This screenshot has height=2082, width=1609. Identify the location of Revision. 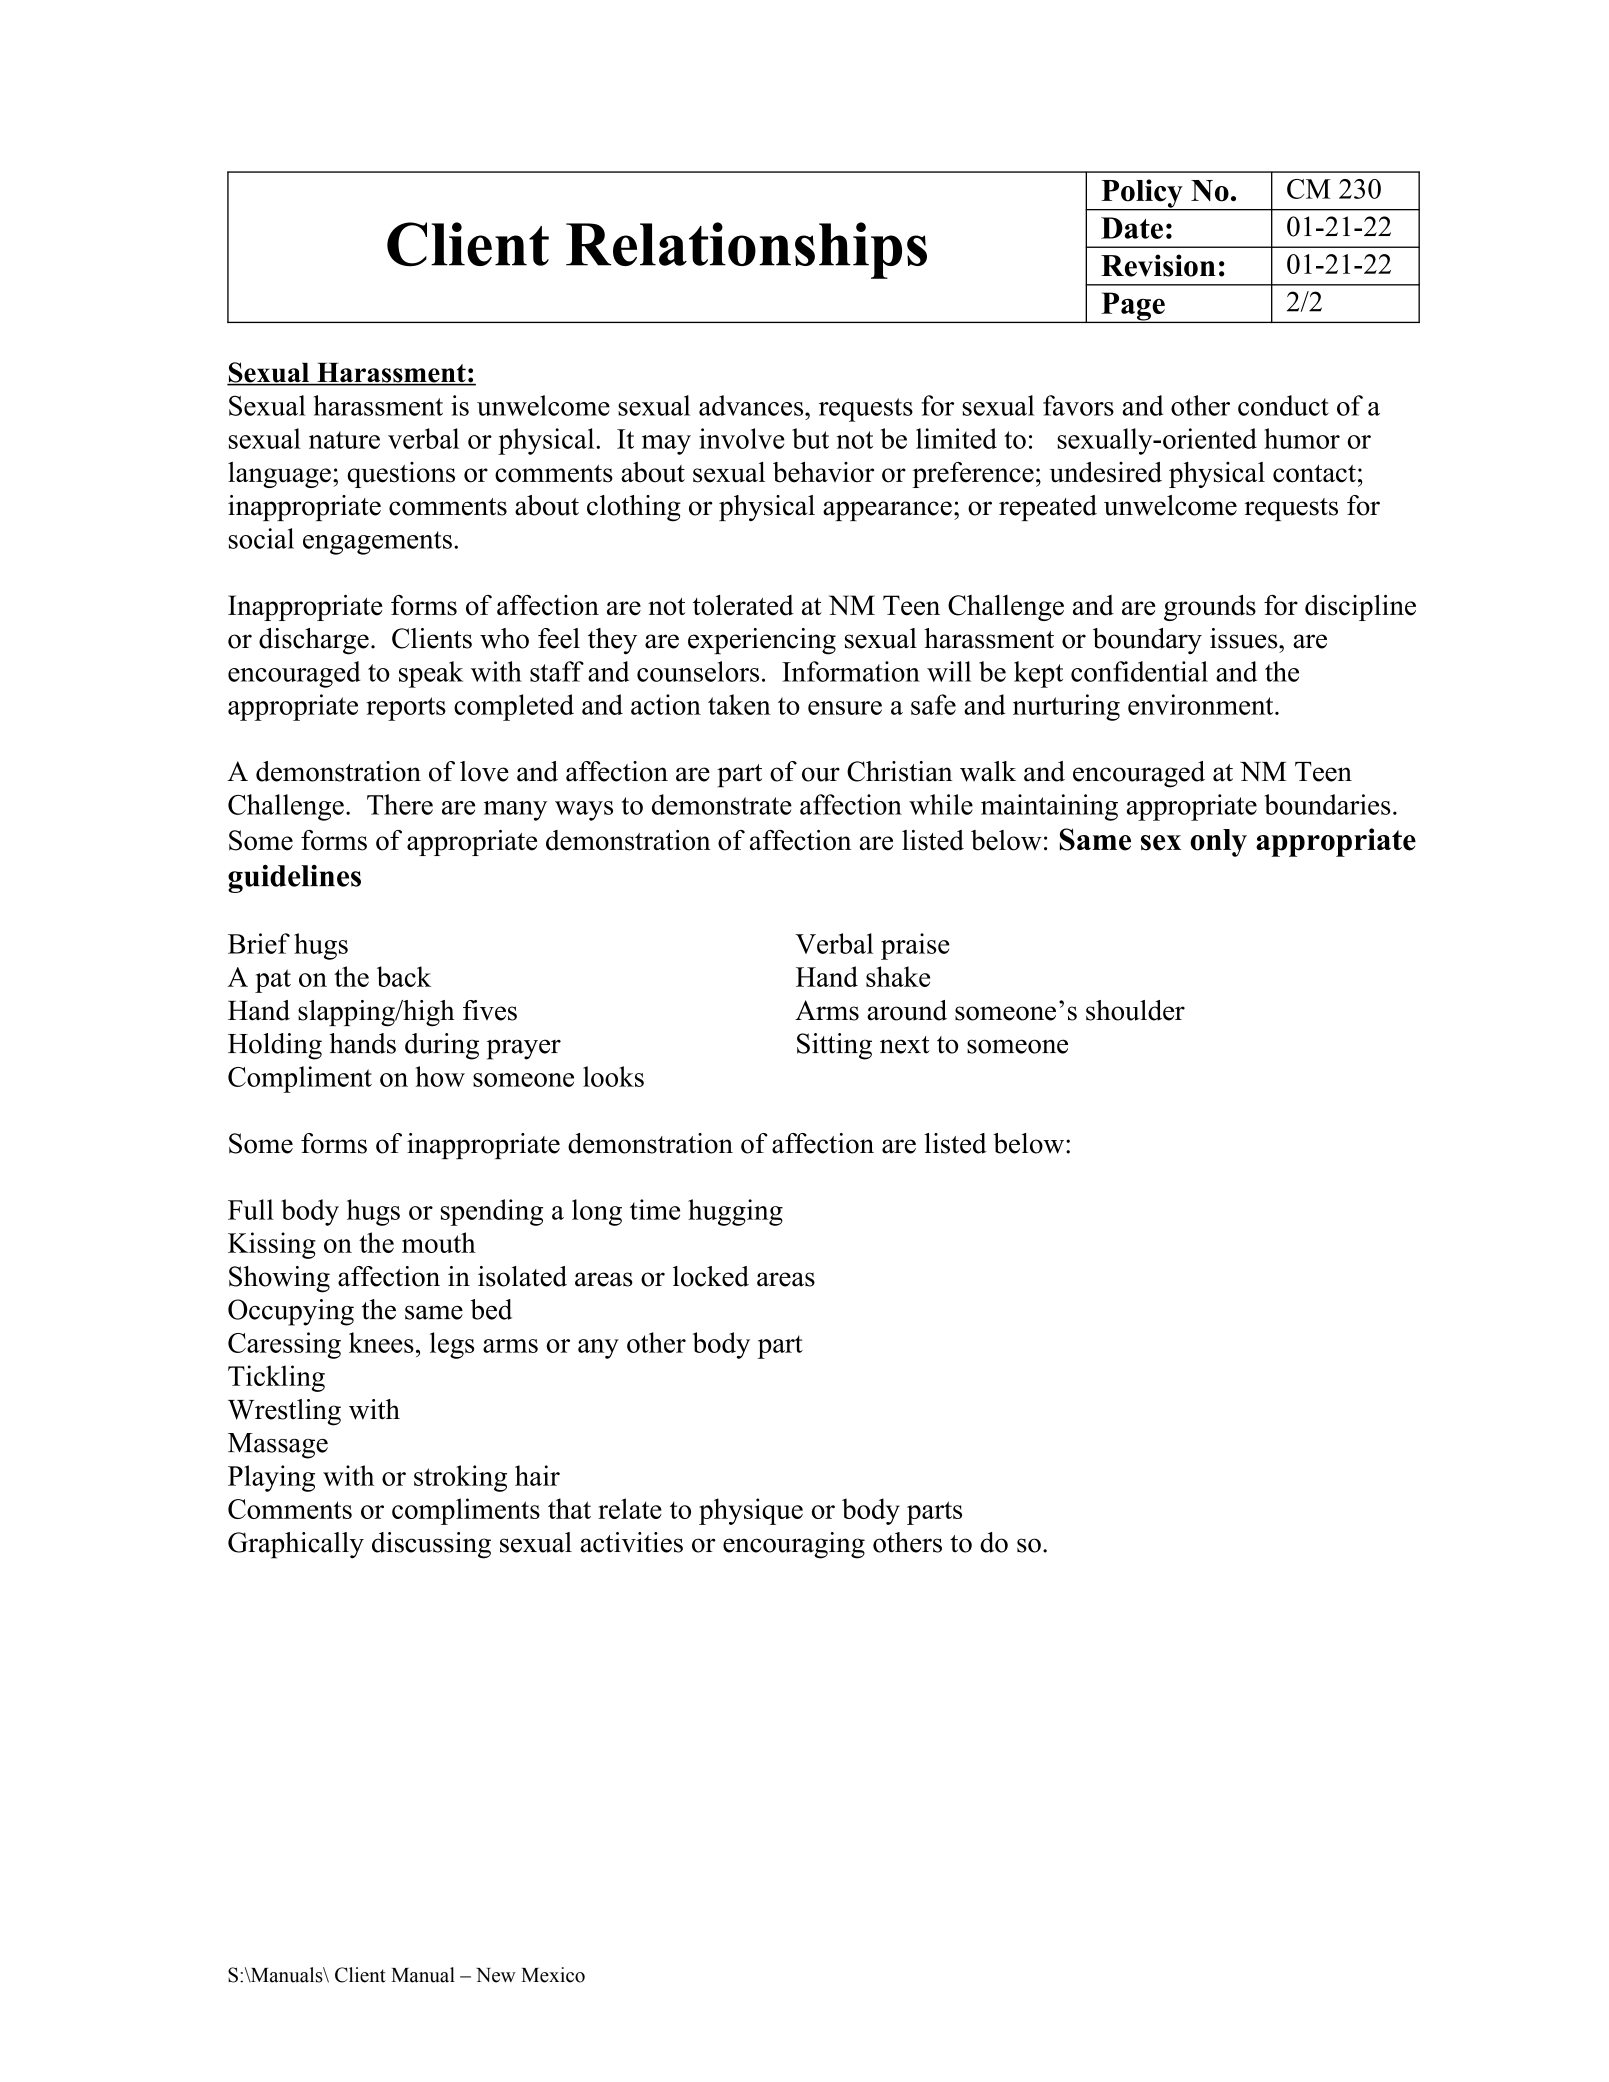
(1158, 265).
